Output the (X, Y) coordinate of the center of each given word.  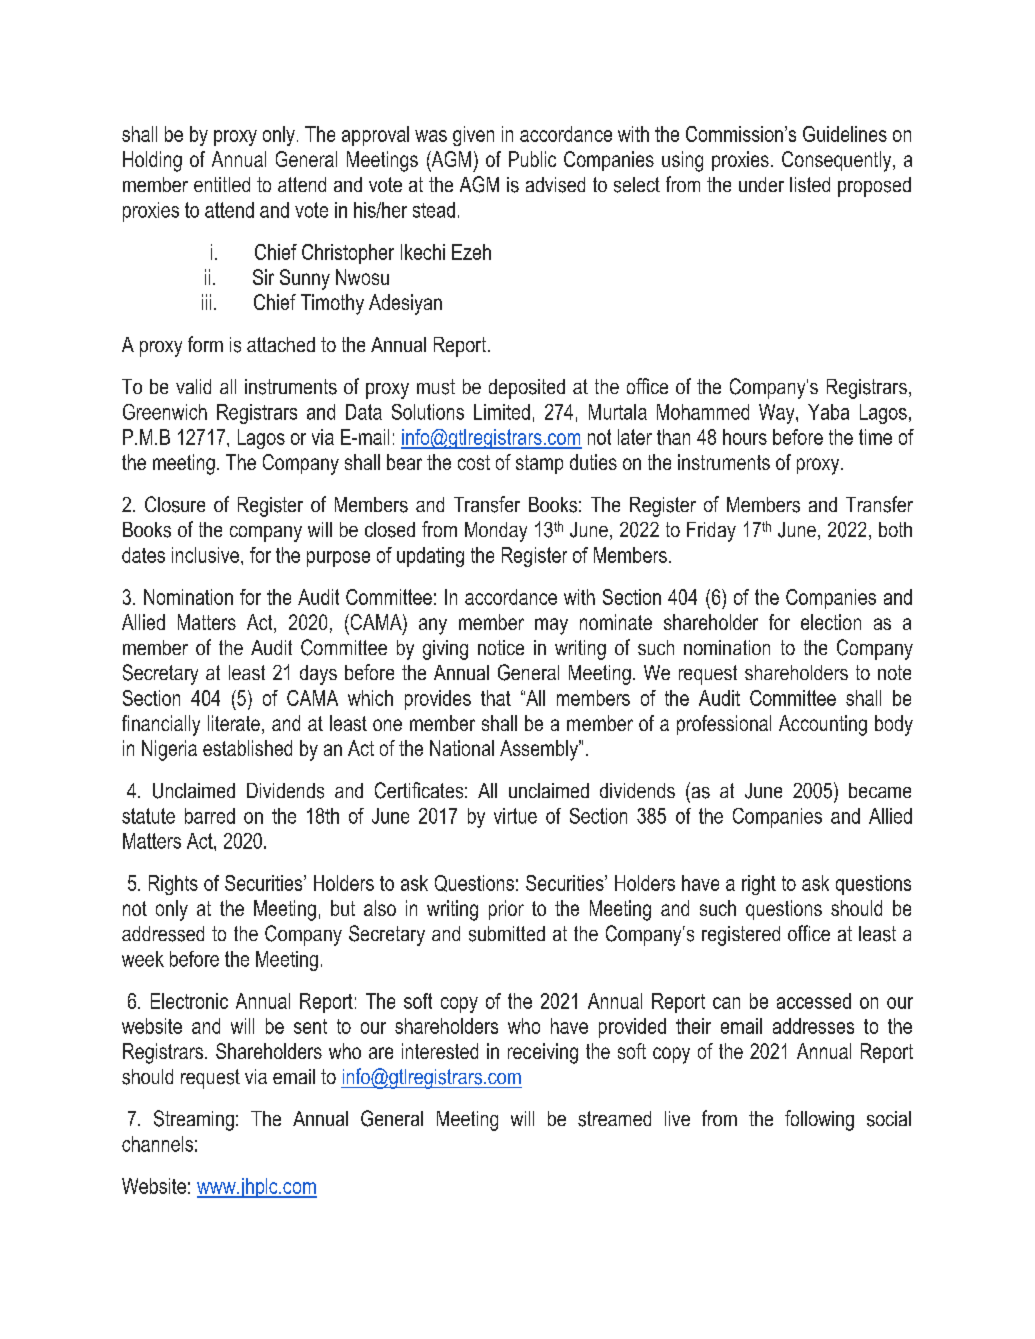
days (318, 675)
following (819, 1120)
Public (532, 159)
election (831, 622)
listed (810, 184)
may (551, 626)
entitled (222, 184)
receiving (543, 1053)
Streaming (194, 1120)
